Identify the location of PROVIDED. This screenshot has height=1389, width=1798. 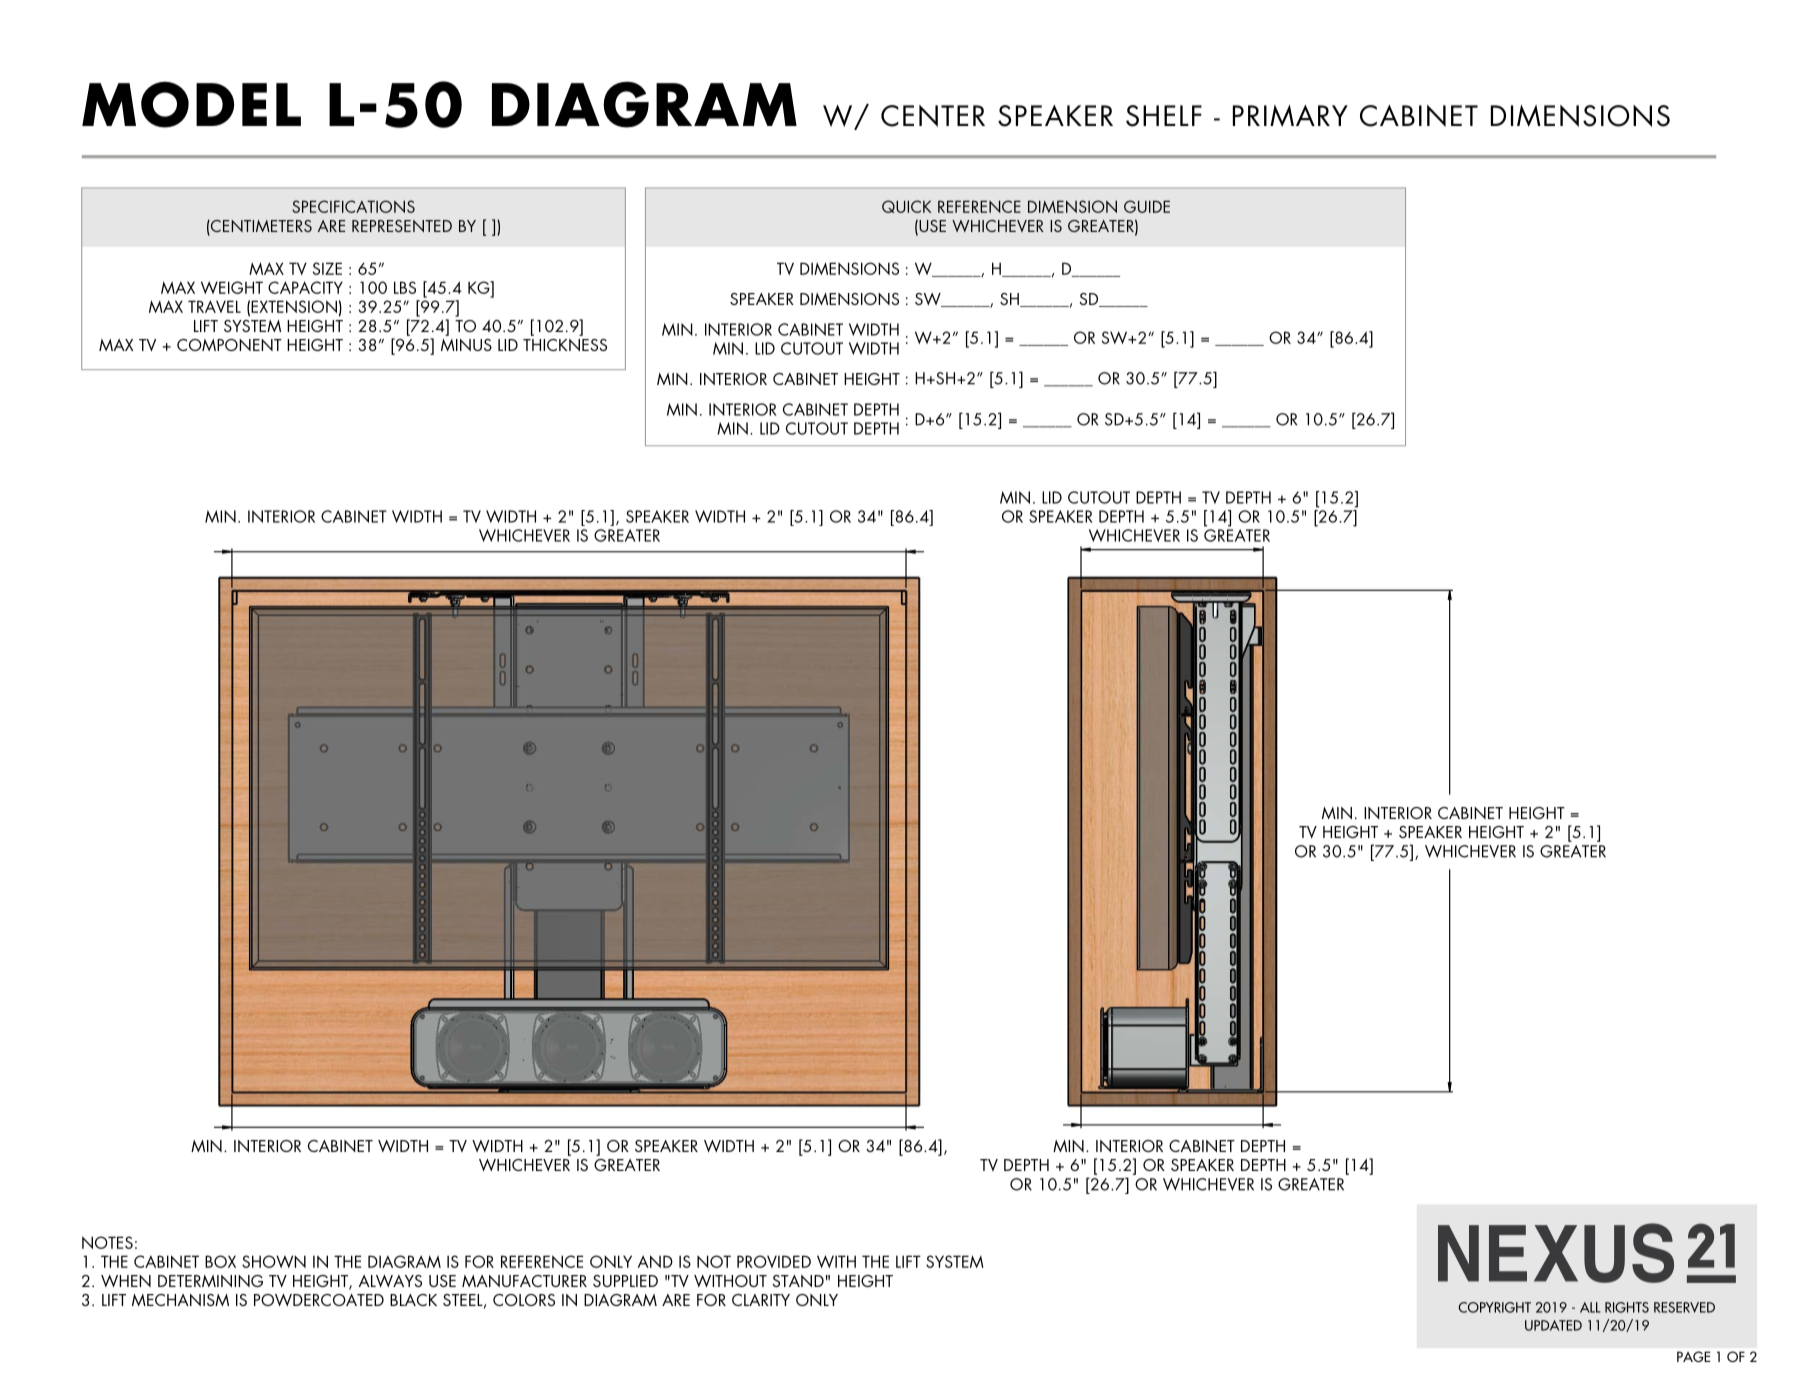
(774, 1261).
